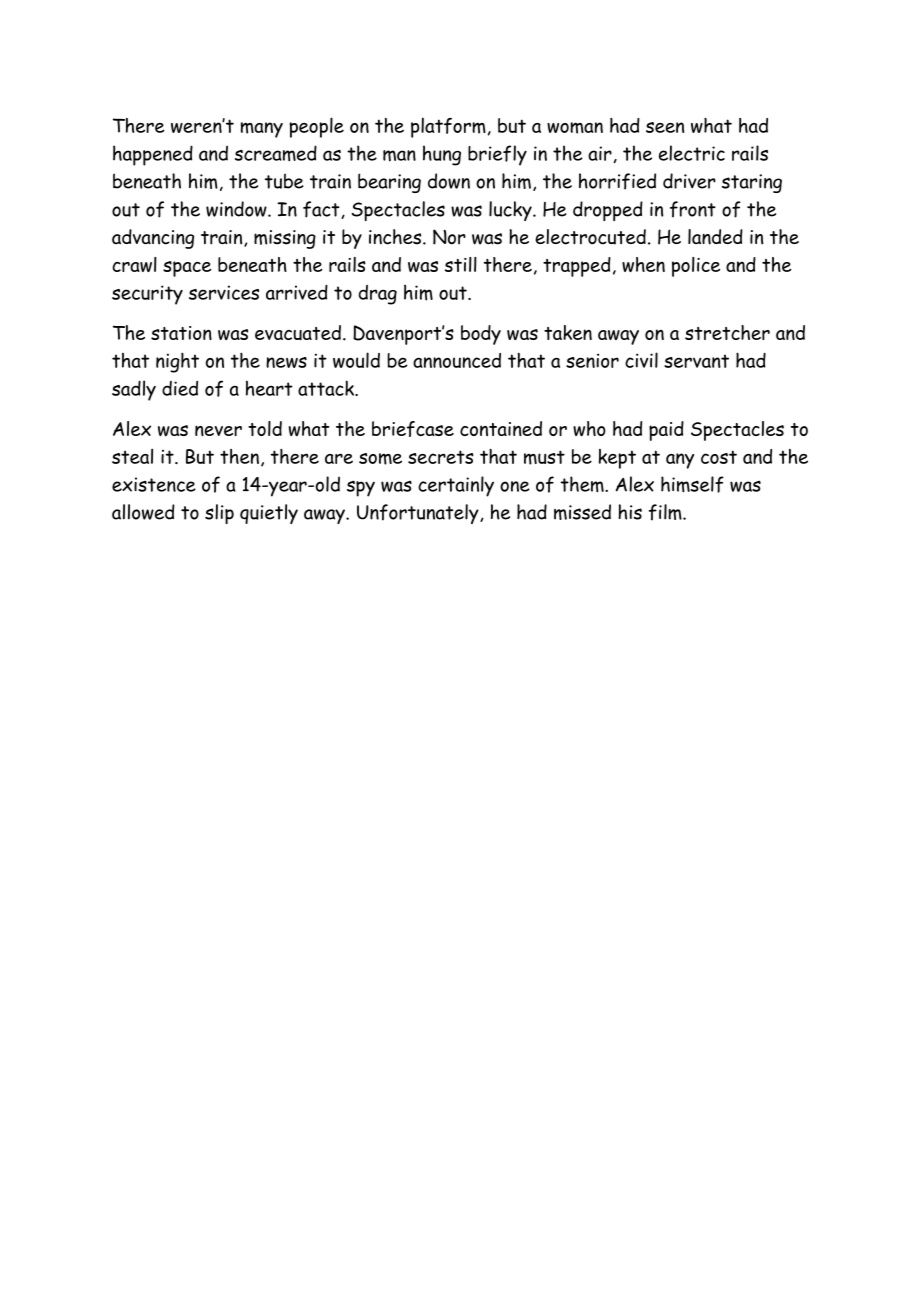  What do you see at coordinates (419, 514) in the screenshot?
I see `Unfortunately` at bounding box center [419, 514].
